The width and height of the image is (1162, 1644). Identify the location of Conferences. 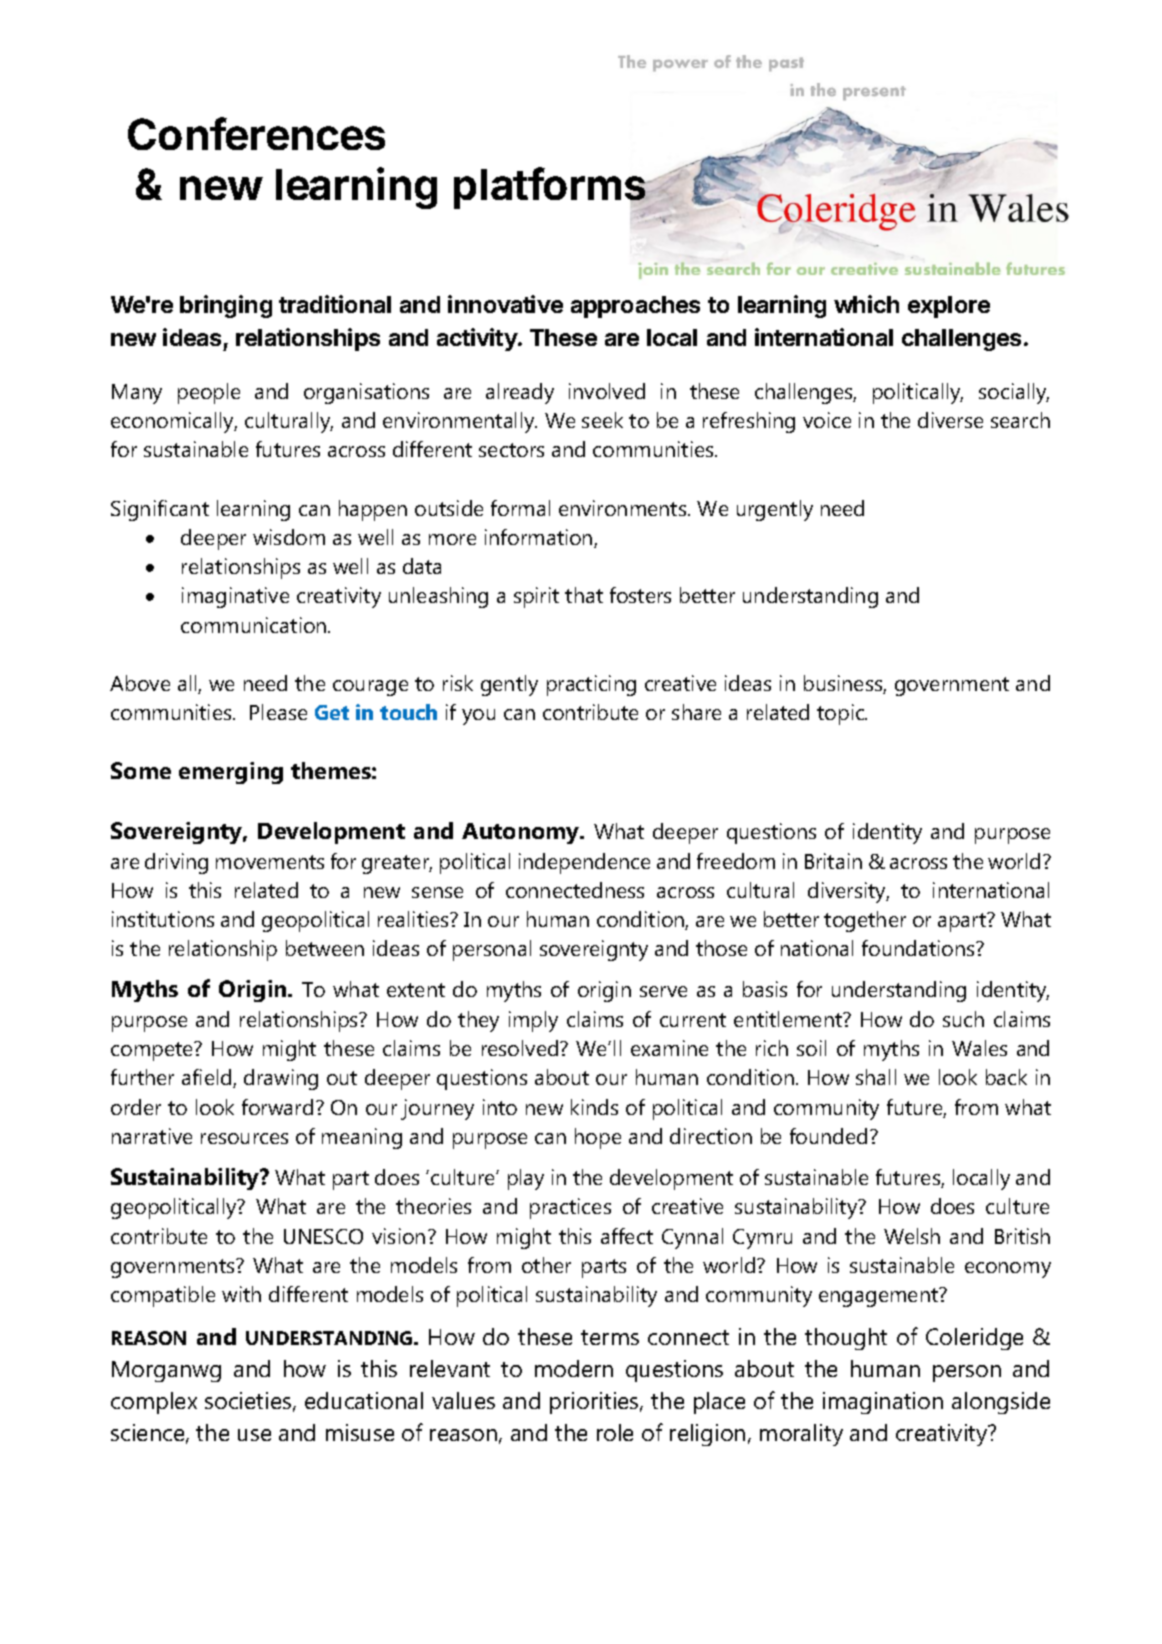
(256, 133).
